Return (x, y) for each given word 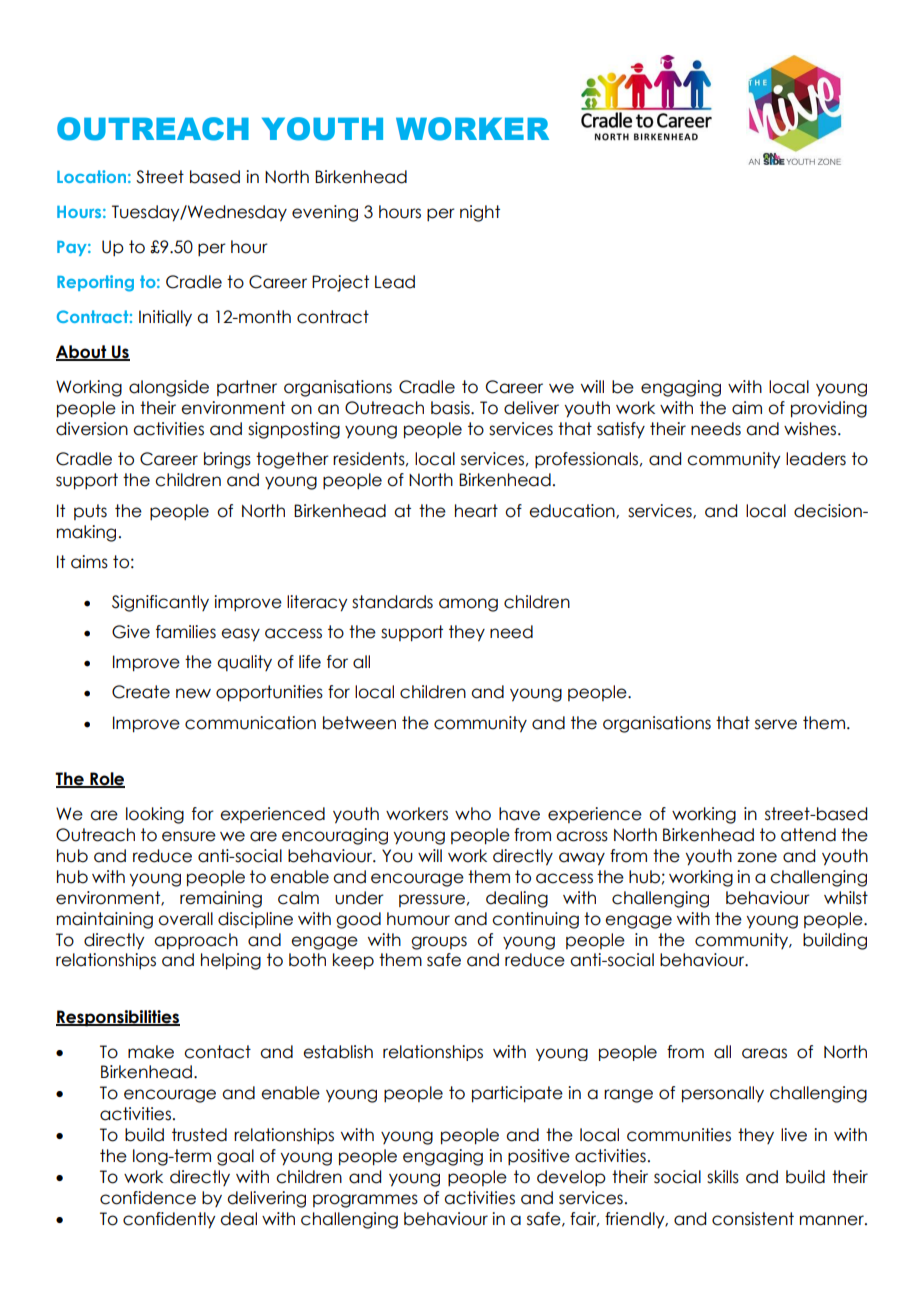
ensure (189, 836)
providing (829, 409)
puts (90, 512)
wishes (811, 429)
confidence (148, 1198)
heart (476, 511)
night (480, 213)
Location (91, 176)
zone (757, 857)
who (473, 814)
